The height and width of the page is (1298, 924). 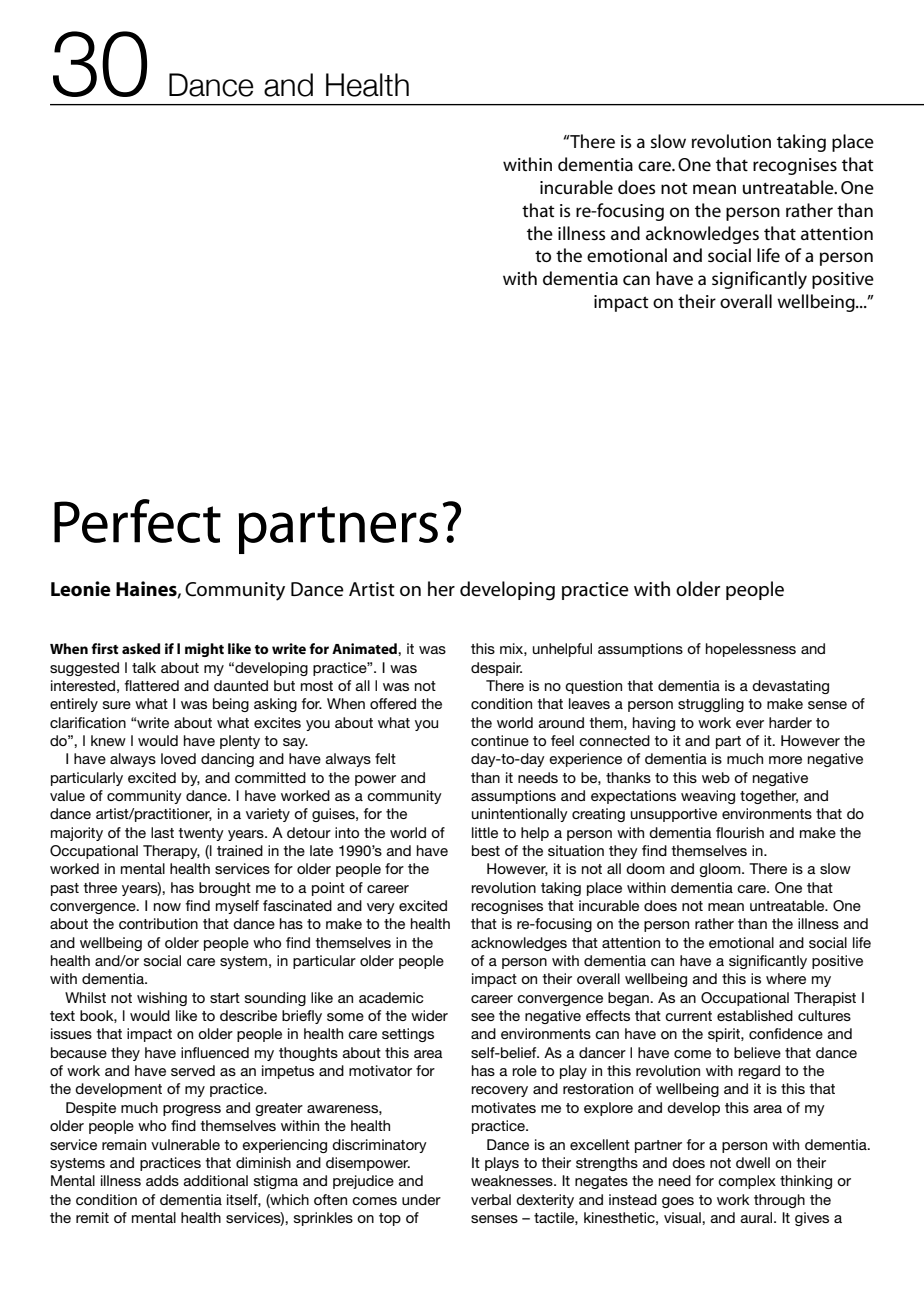 What do you see at coordinates (391, 997) in the page?
I see `academic` at bounding box center [391, 997].
